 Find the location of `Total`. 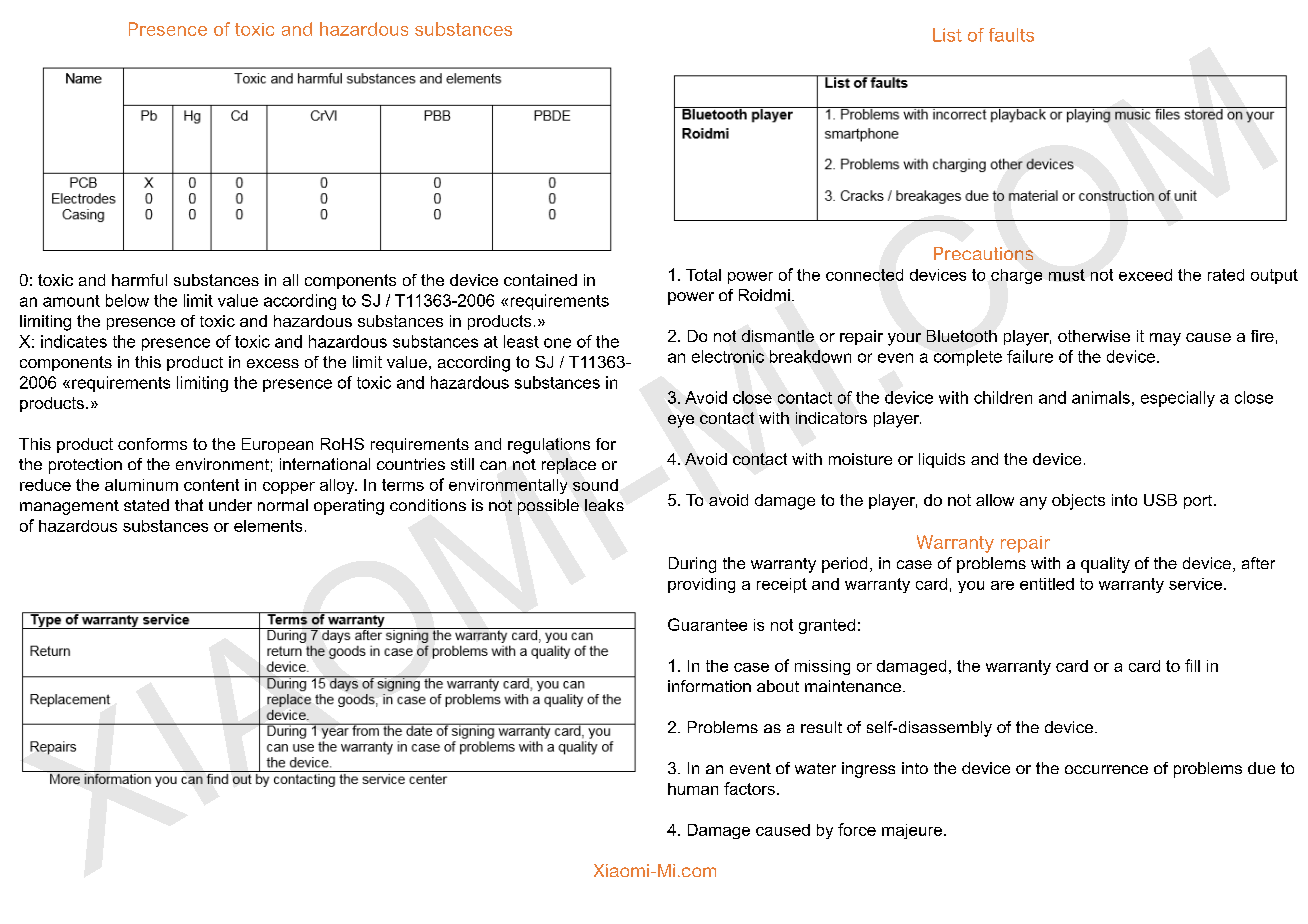

Total is located at coordinates (703, 275).
